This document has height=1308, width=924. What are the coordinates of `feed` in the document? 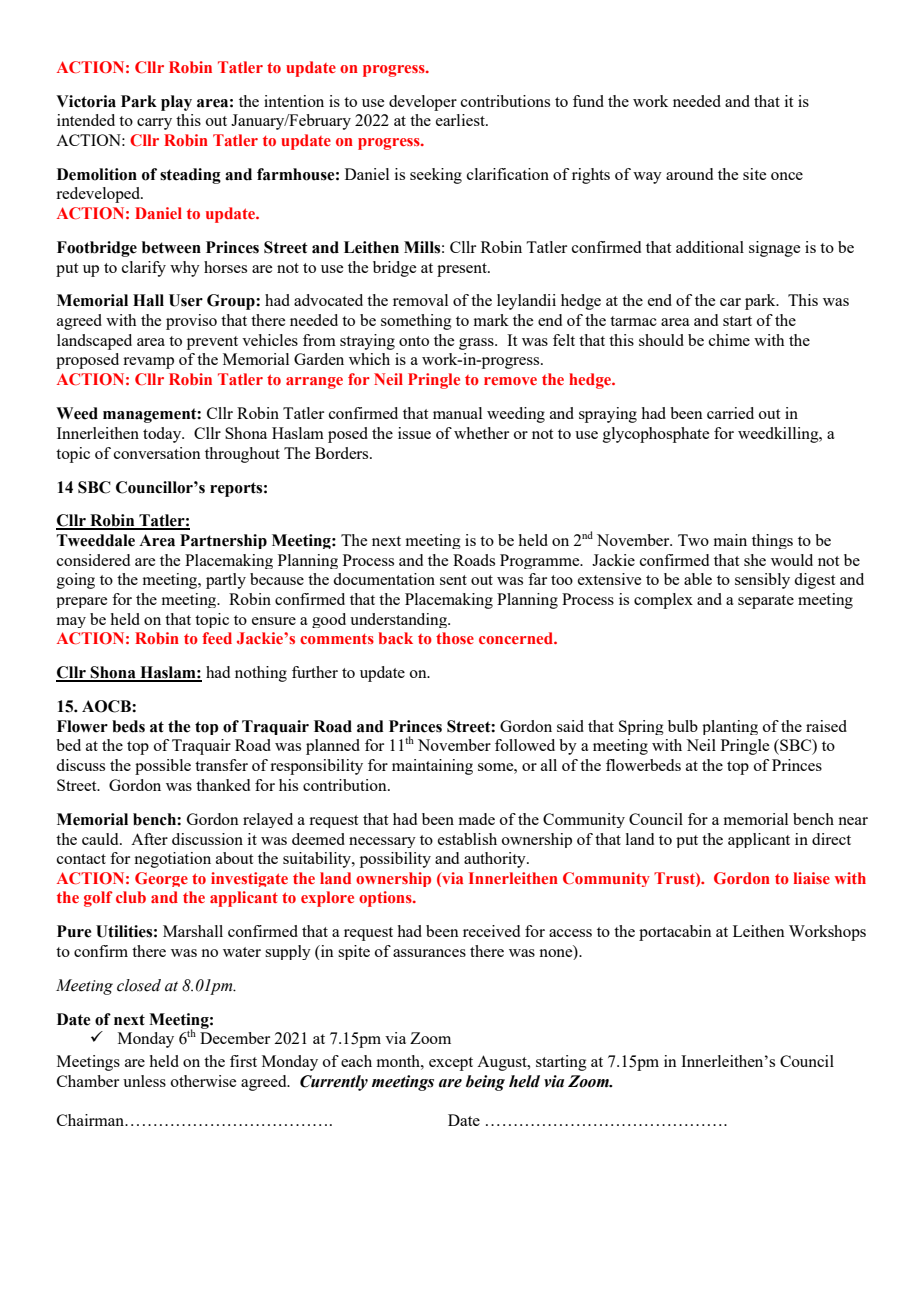 It's located at (217, 638).
